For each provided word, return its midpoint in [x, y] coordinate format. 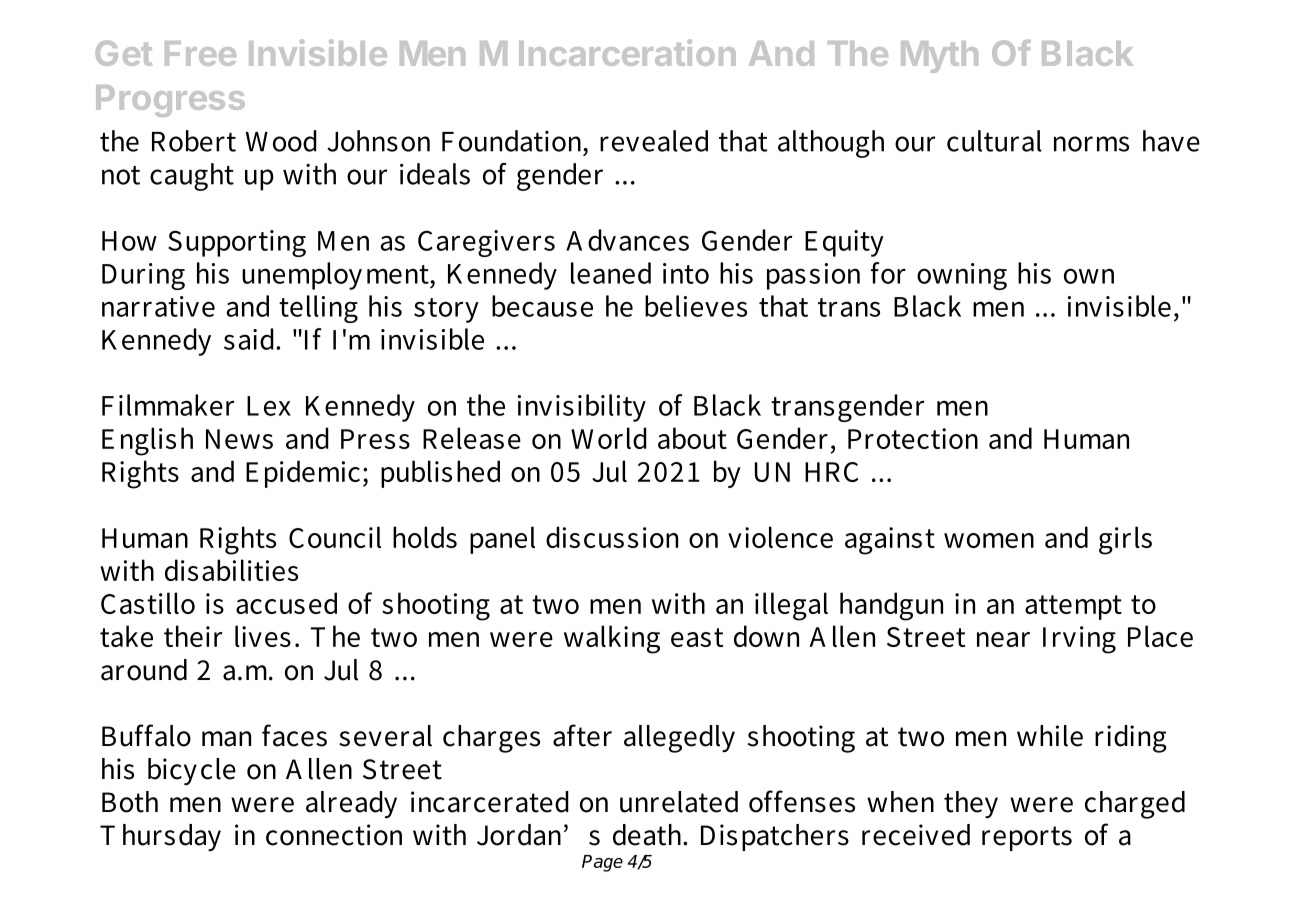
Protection [913, 438]
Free [200, 53]
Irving [1079, 640]
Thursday [160, 837]
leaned [611, 273]
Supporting [237, 243]
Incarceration [627, 52]
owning [962, 276]
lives [263, 636]
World [609, 438]
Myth [939, 57]
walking [612, 639]
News [239, 439]
